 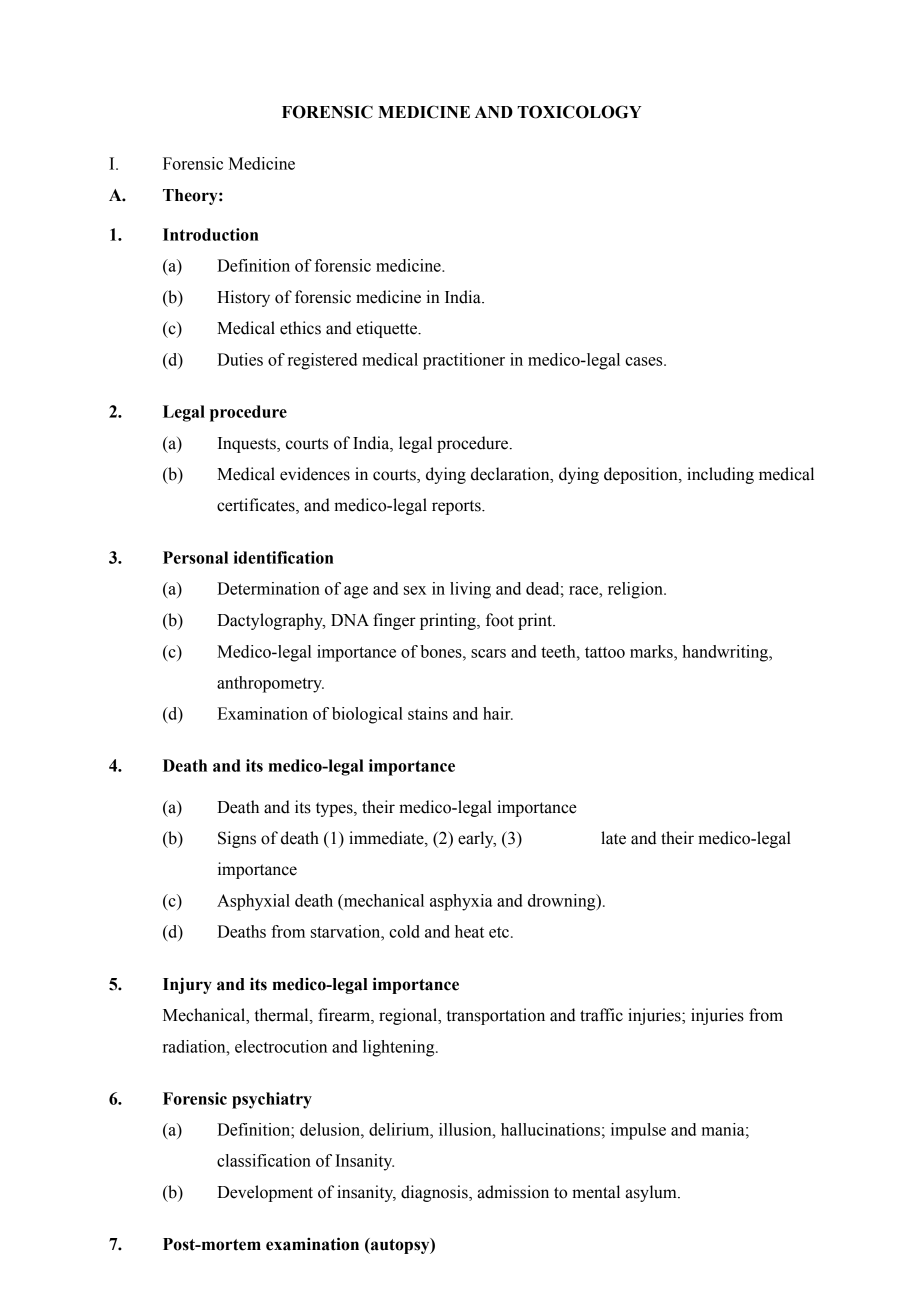 I want to click on diagnosis, so click(x=435, y=1193).
